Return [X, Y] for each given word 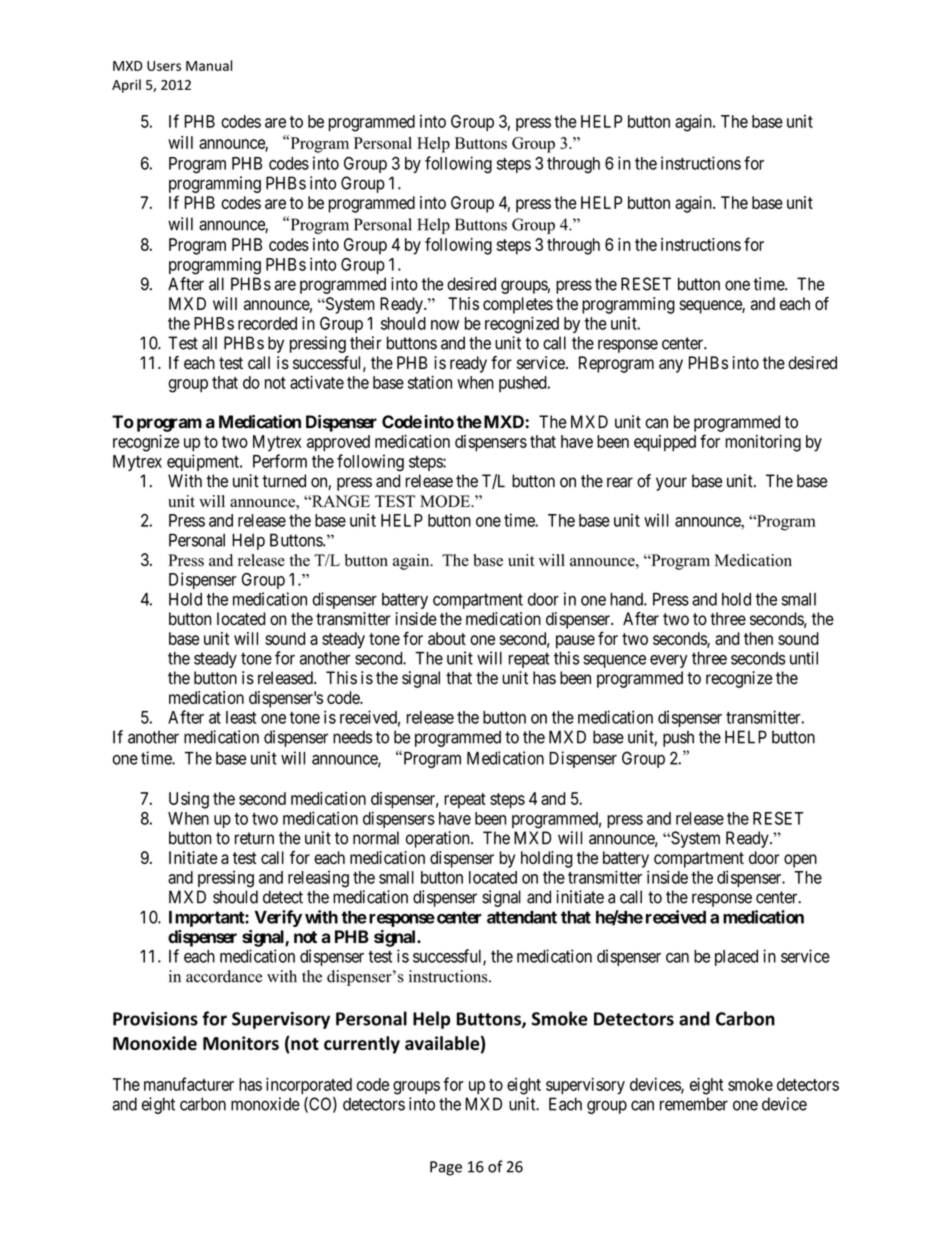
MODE [446, 501]
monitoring [763, 443]
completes [518, 305]
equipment [204, 462]
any [671, 366]
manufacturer [189, 1084]
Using [189, 800]
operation [439, 839]
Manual [209, 65]
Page [446, 1168]
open [800, 861]
